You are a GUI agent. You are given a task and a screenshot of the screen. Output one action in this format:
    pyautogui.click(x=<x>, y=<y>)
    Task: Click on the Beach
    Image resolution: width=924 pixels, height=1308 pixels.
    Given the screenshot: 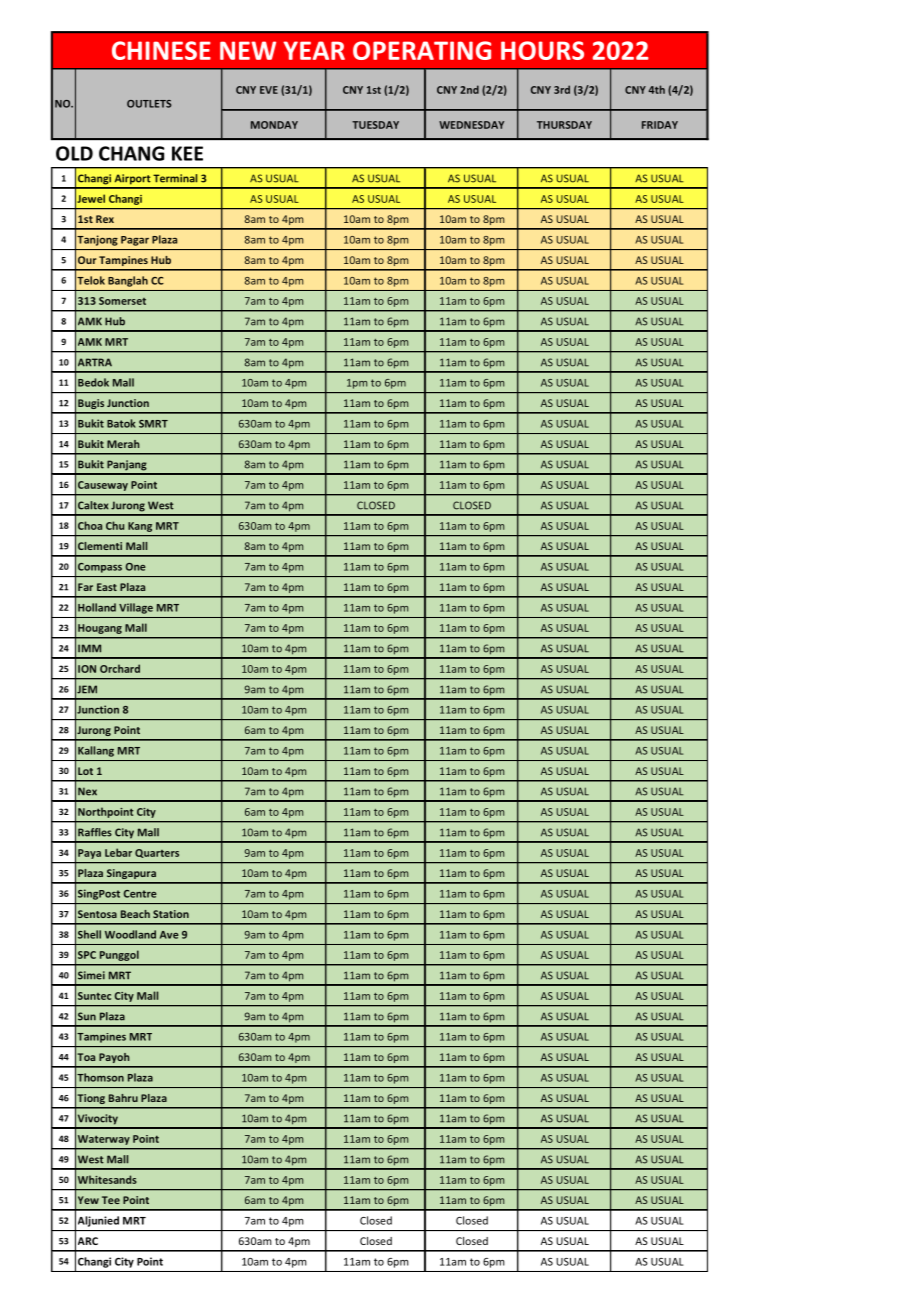 What is the action you would take?
    pyautogui.click(x=135, y=914)
